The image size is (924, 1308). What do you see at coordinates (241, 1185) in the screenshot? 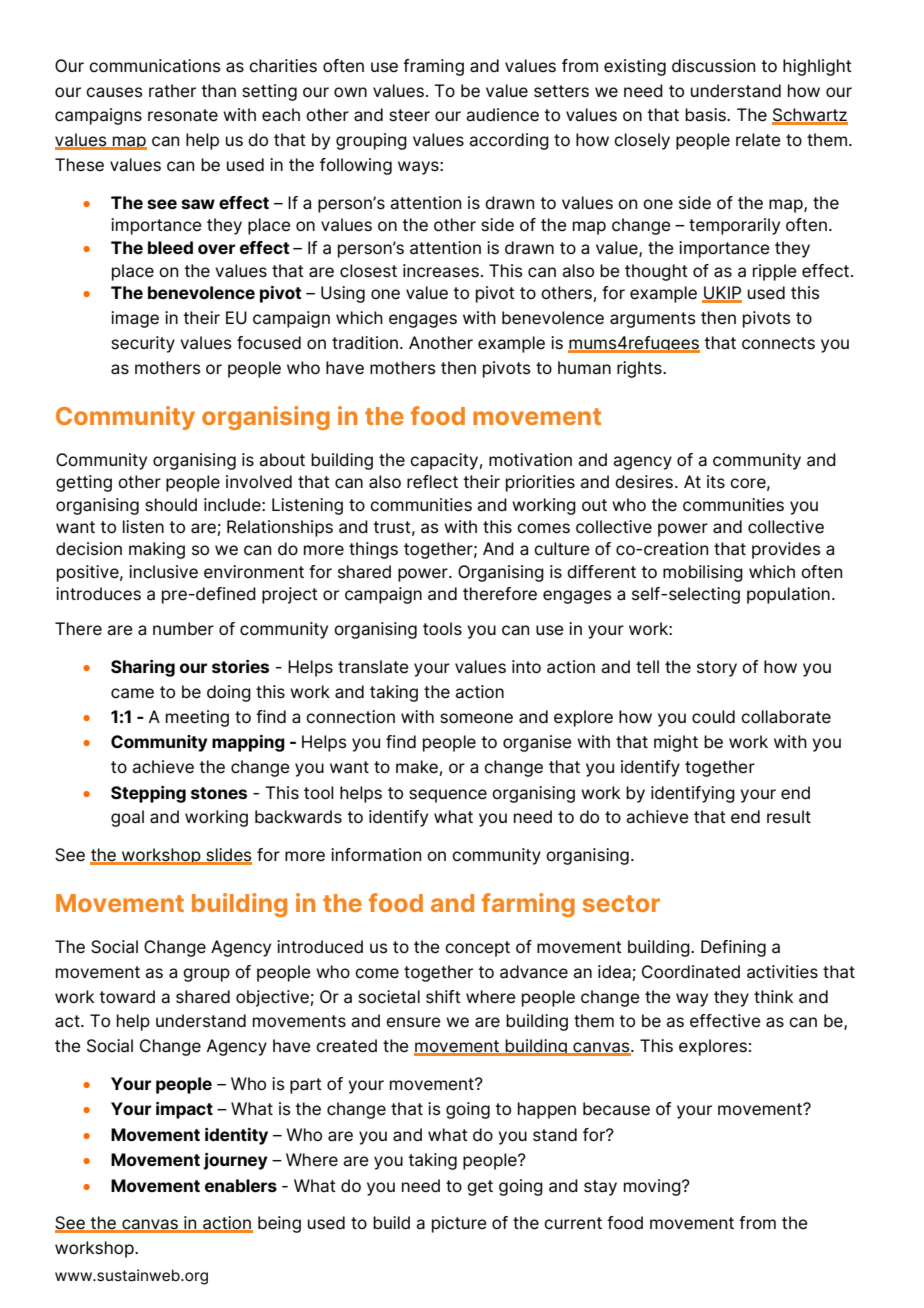
I see `enablers` at bounding box center [241, 1185].
